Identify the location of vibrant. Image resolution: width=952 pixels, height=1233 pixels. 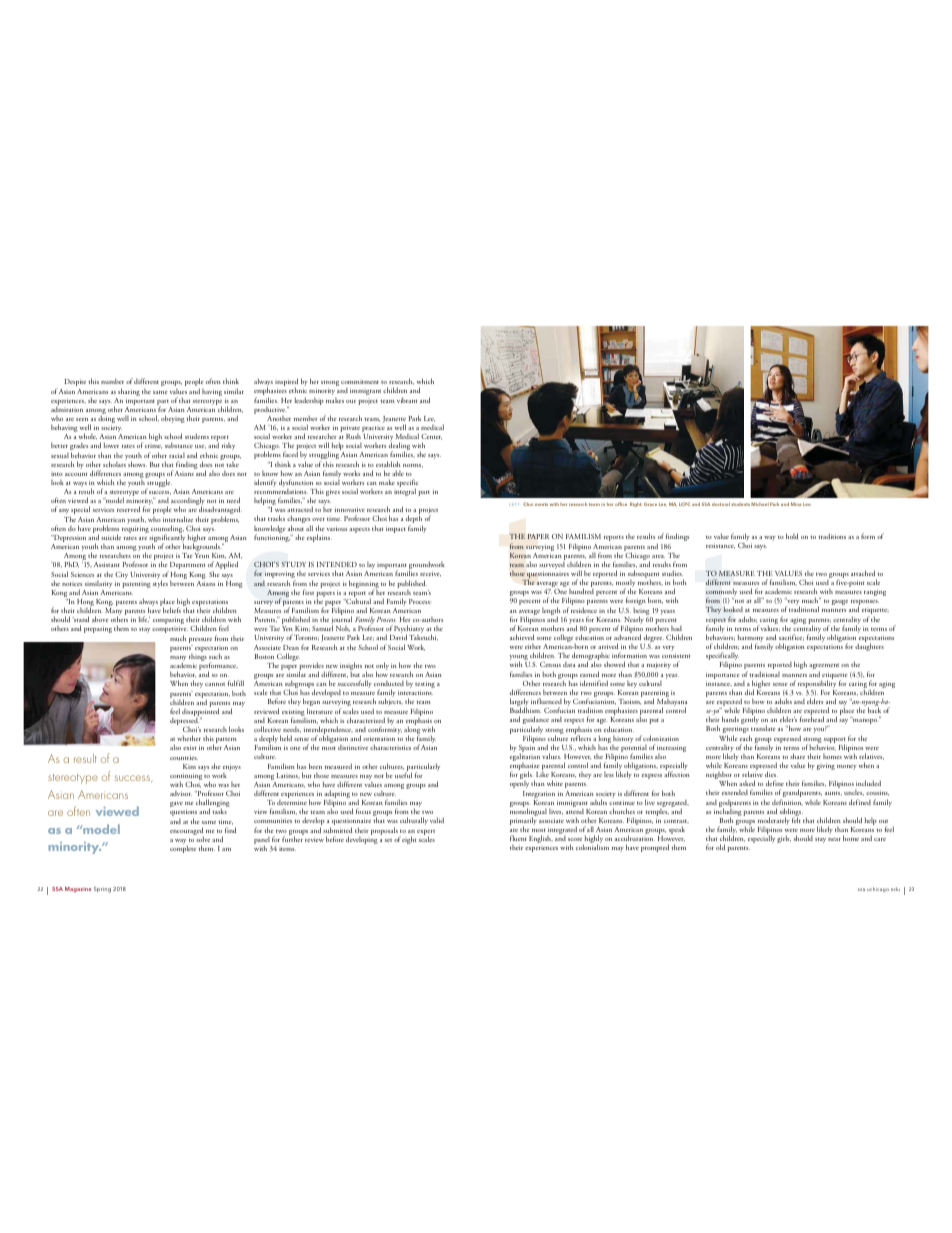
(407, 400).
